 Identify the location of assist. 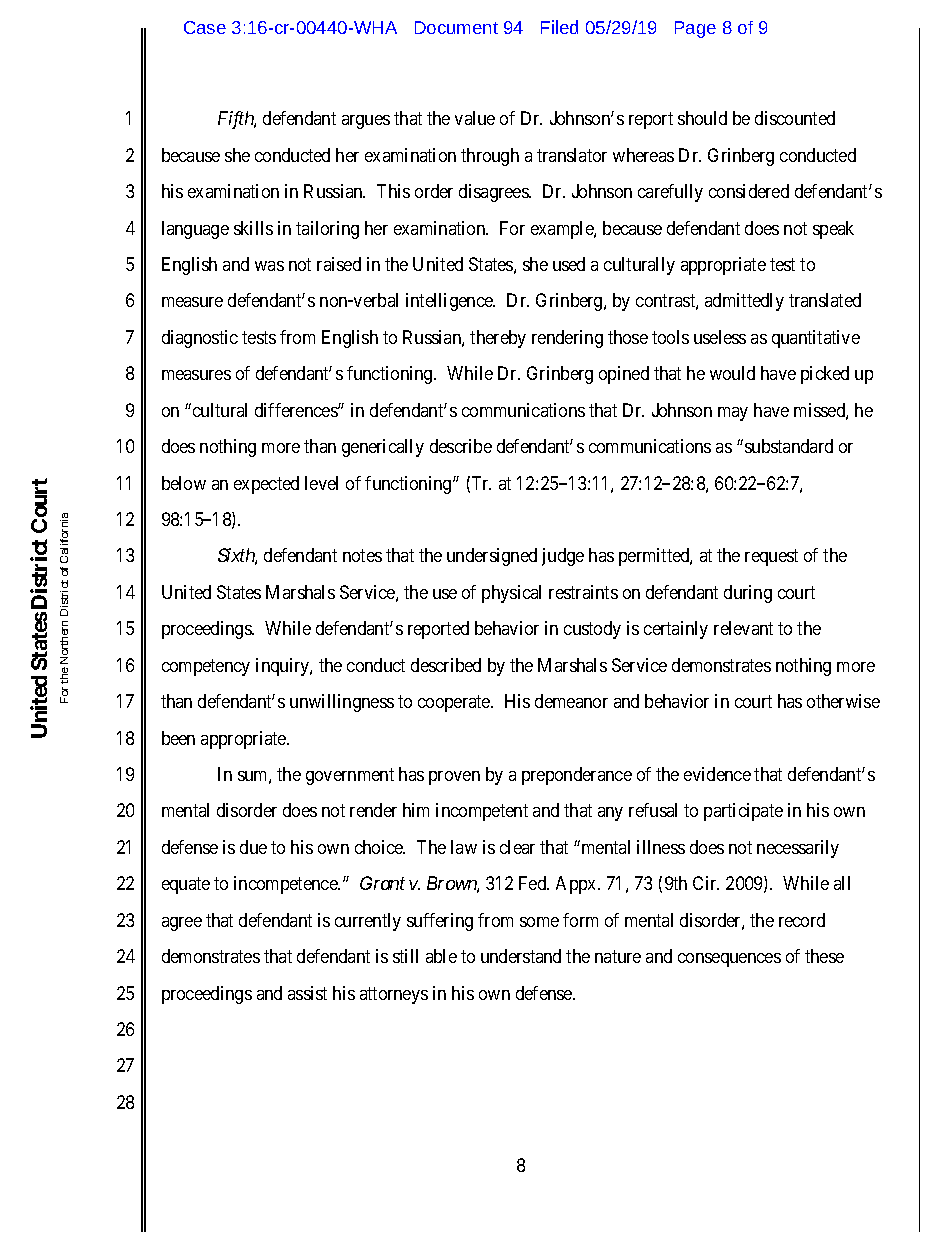
(307, 993).
